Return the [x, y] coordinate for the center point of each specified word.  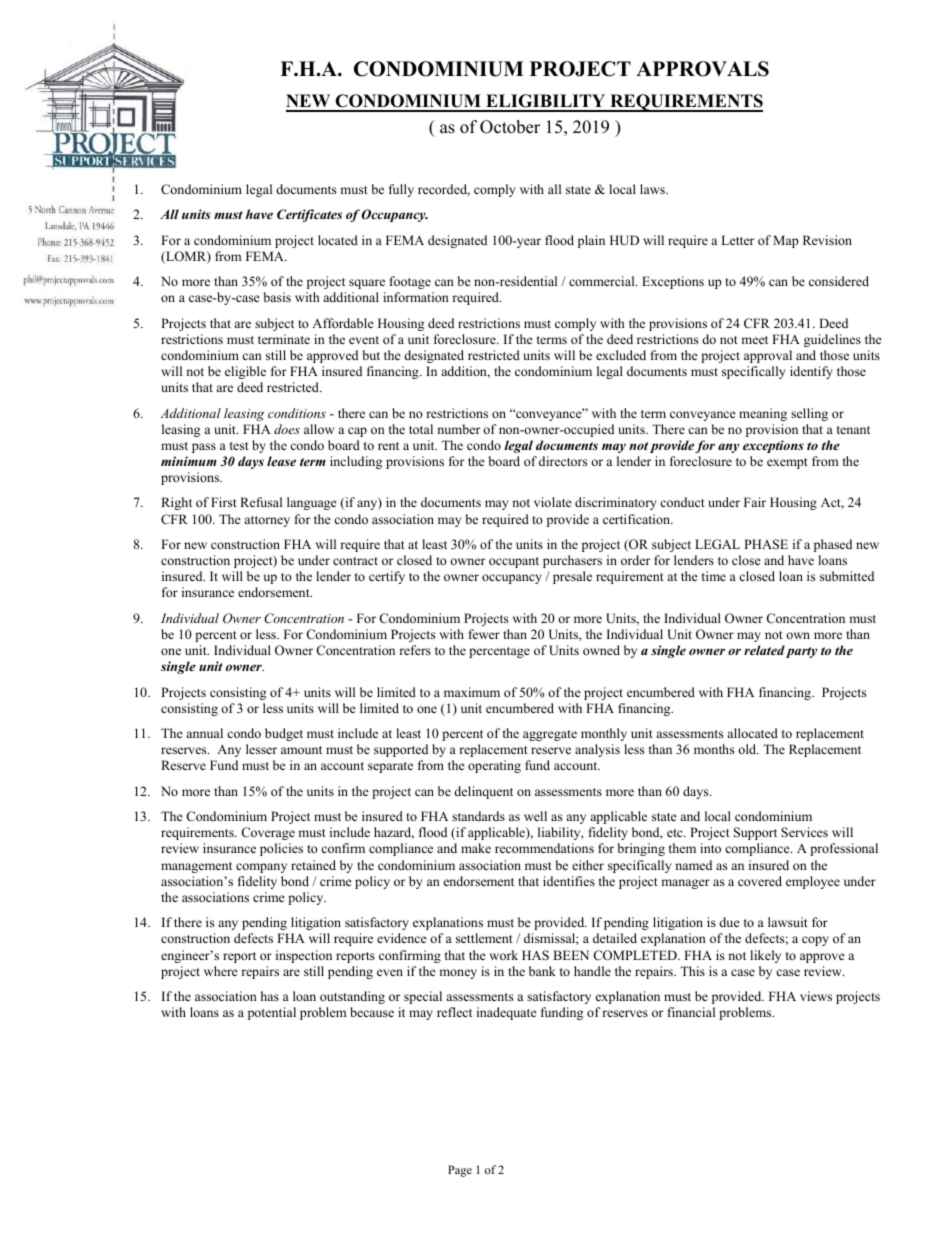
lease [281, 461]
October [510, 127]
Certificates [309, 215]
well [535, 816]
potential [272, 1013]
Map [786, 241]
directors [563, 461]
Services [804, 832]
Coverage [268, 833]
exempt [787, 463]
